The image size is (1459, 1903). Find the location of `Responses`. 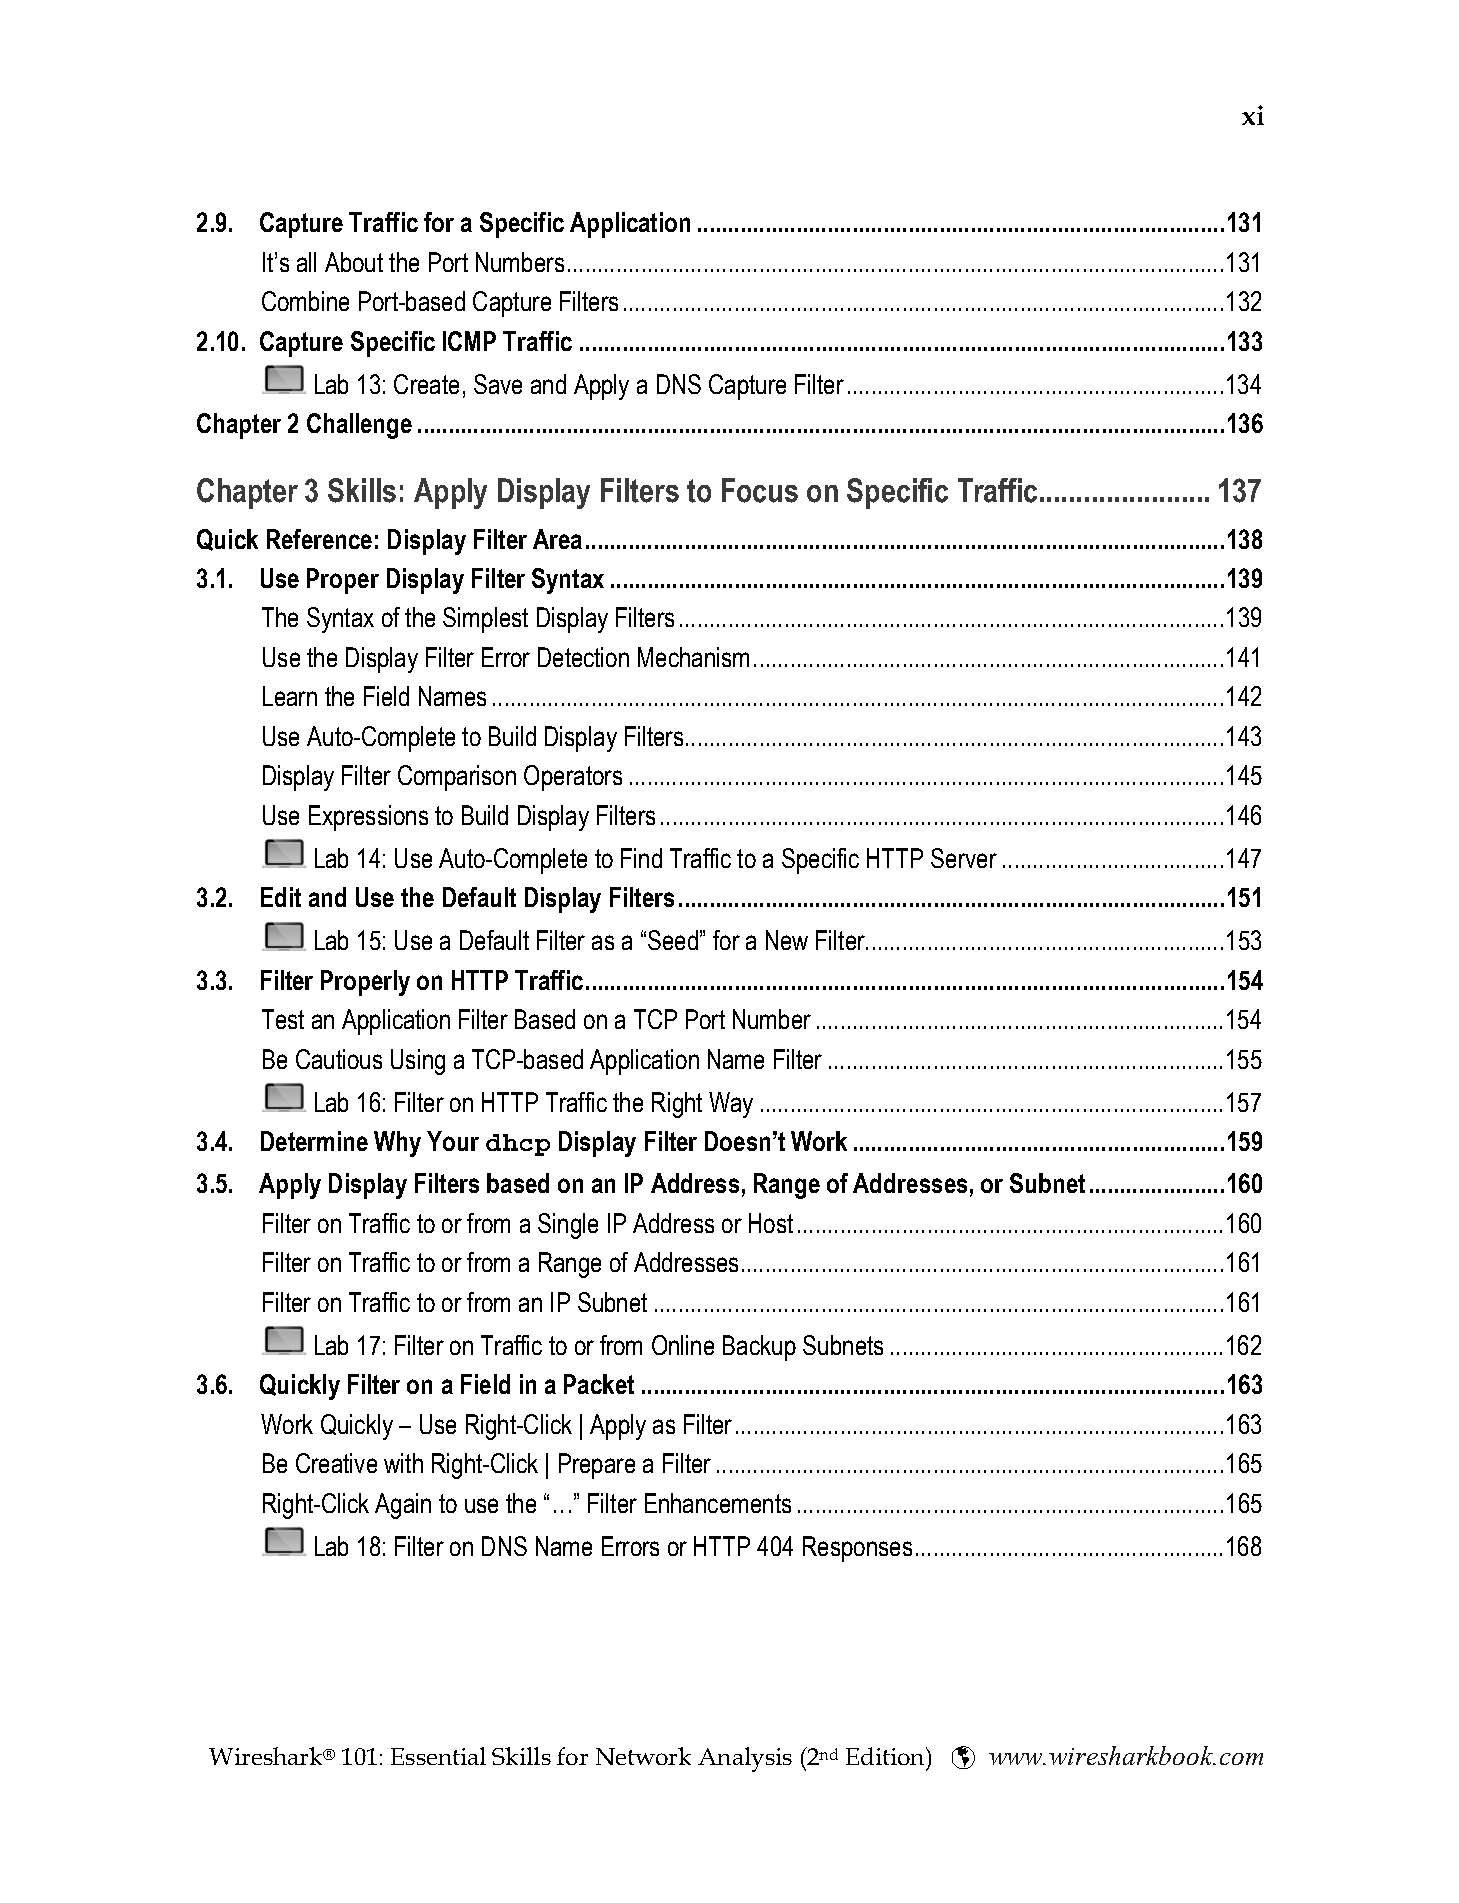

Responses is located at coordinates (857, 1549).
